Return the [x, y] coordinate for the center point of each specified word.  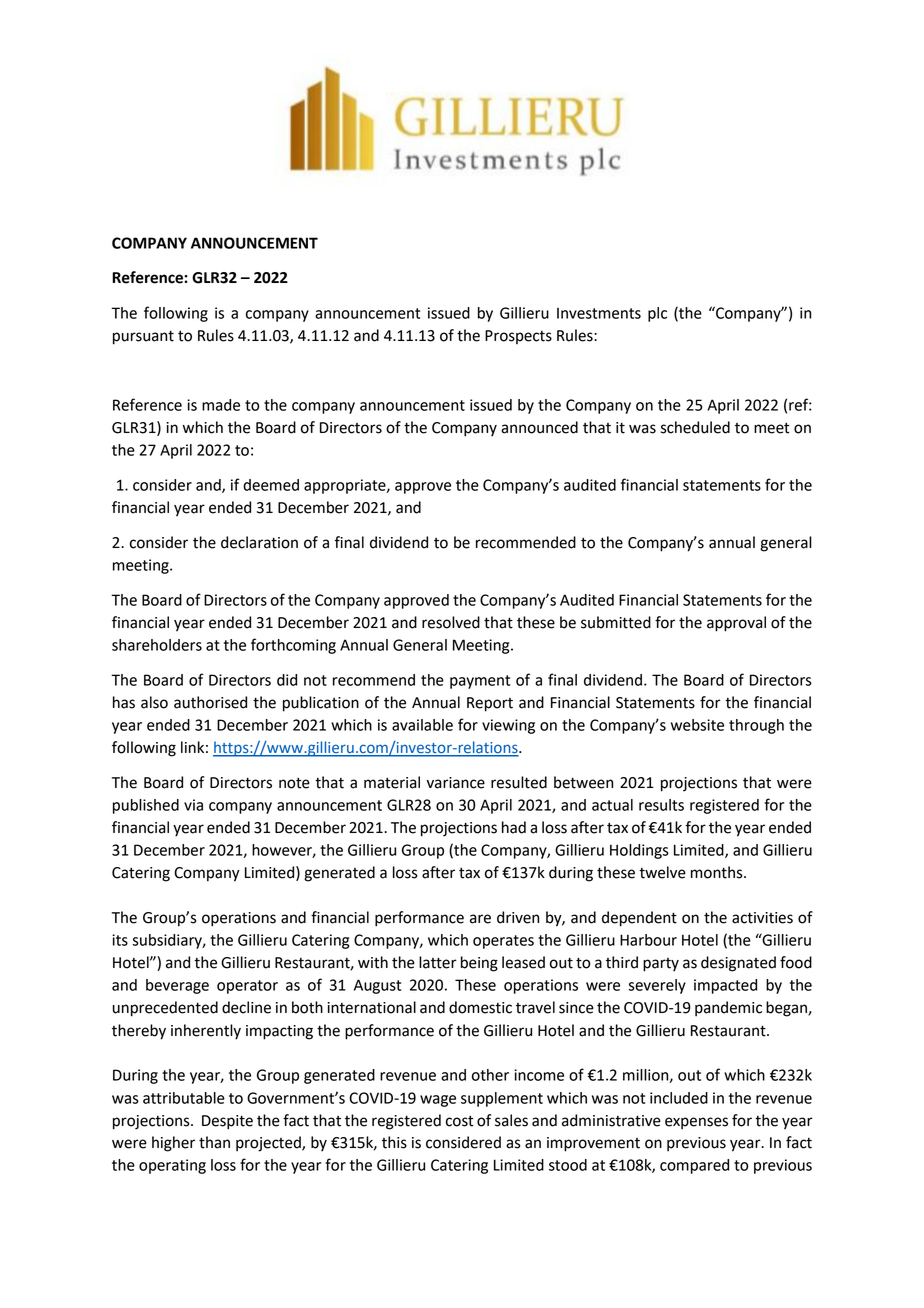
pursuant [143, 337]
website [697, 725]
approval [736, 624]
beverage [177, 986]
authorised [210, 702]
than [214, 1142]
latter [438, 962]
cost [460, 1121]
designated [738, 964]
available [422, 725]
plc [657, 314]
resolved [451, 622]
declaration [259, 542]
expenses [696, 1123]
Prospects [518, 337]
